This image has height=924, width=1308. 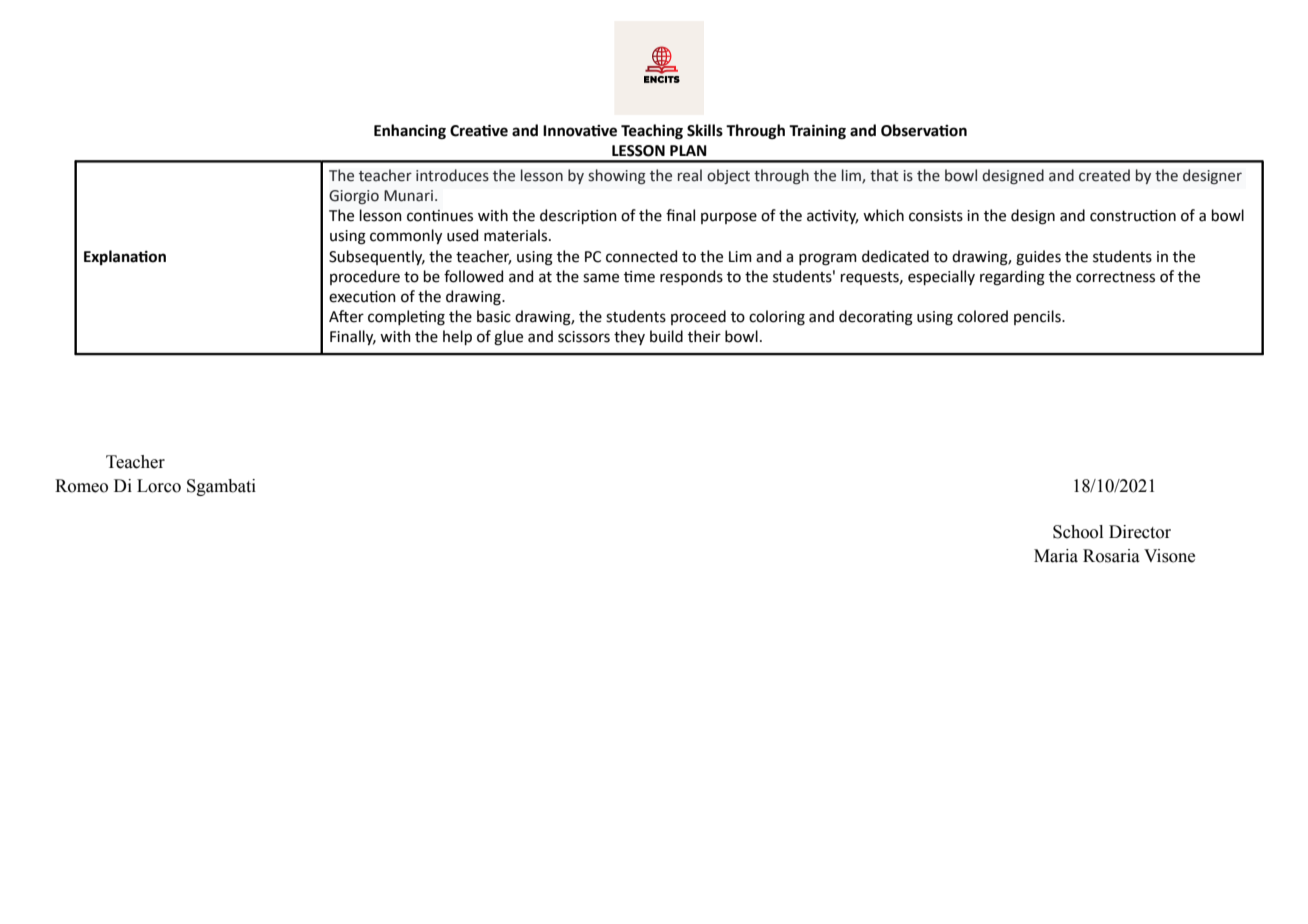 What do you see at coordinates (1078, 532) in the image?
I see `School` at bounding box center [1078, 532].
